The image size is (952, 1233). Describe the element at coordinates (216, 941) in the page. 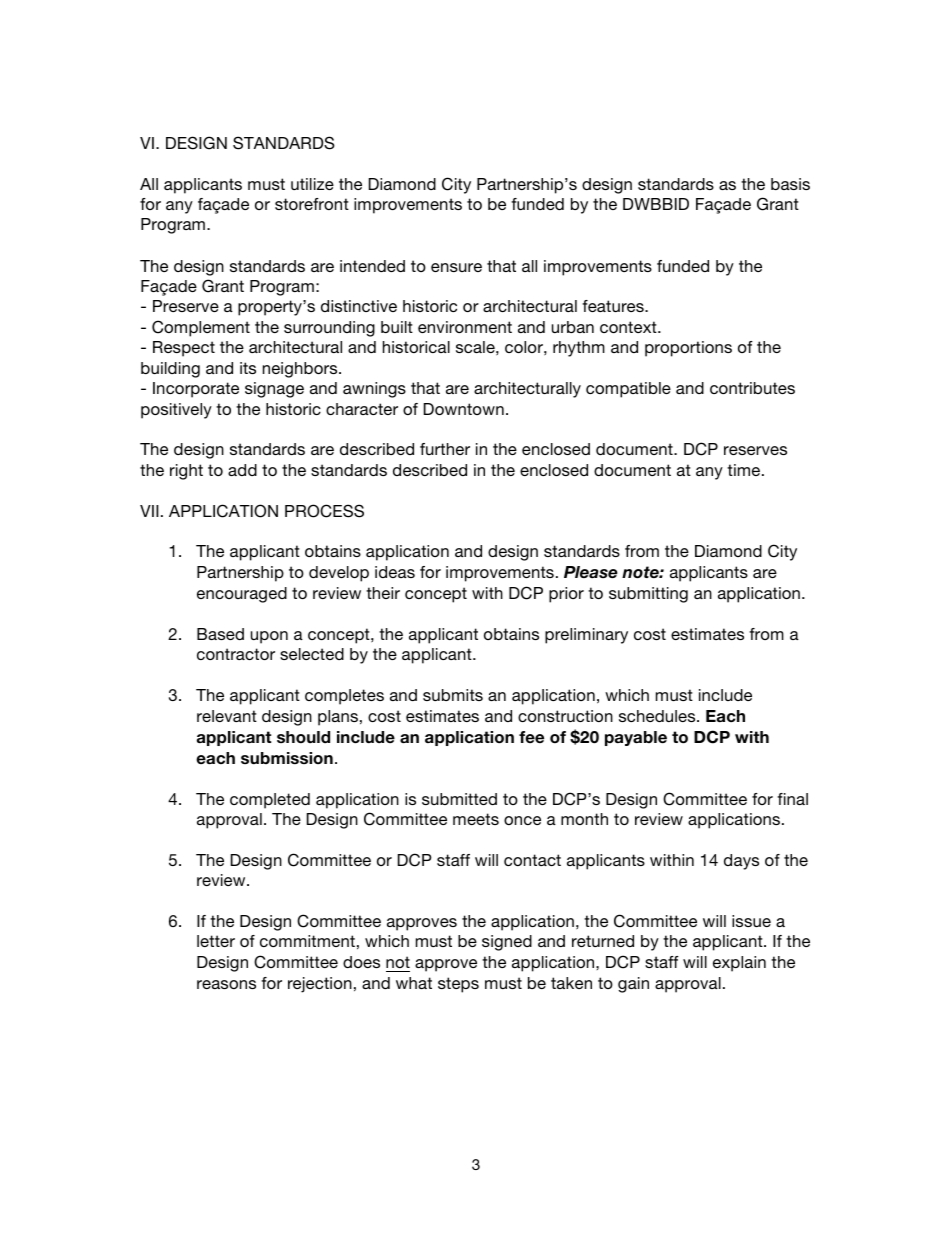

I see `letter` at that location.
